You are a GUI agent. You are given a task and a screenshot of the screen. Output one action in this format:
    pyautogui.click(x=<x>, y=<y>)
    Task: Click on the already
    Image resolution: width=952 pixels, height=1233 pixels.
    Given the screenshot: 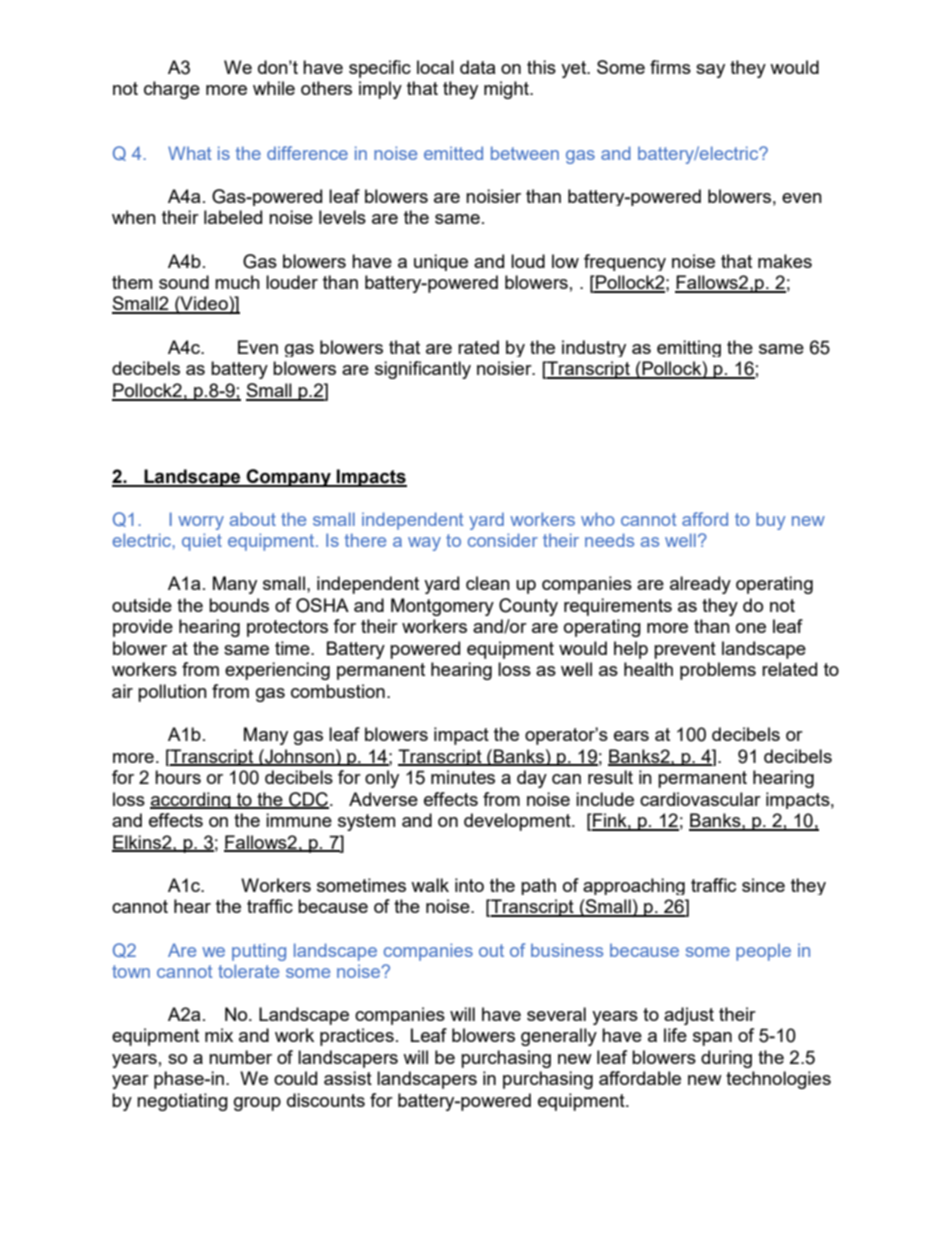 What is the action you would take?
    pyautogui.click(x=700, y=585)
